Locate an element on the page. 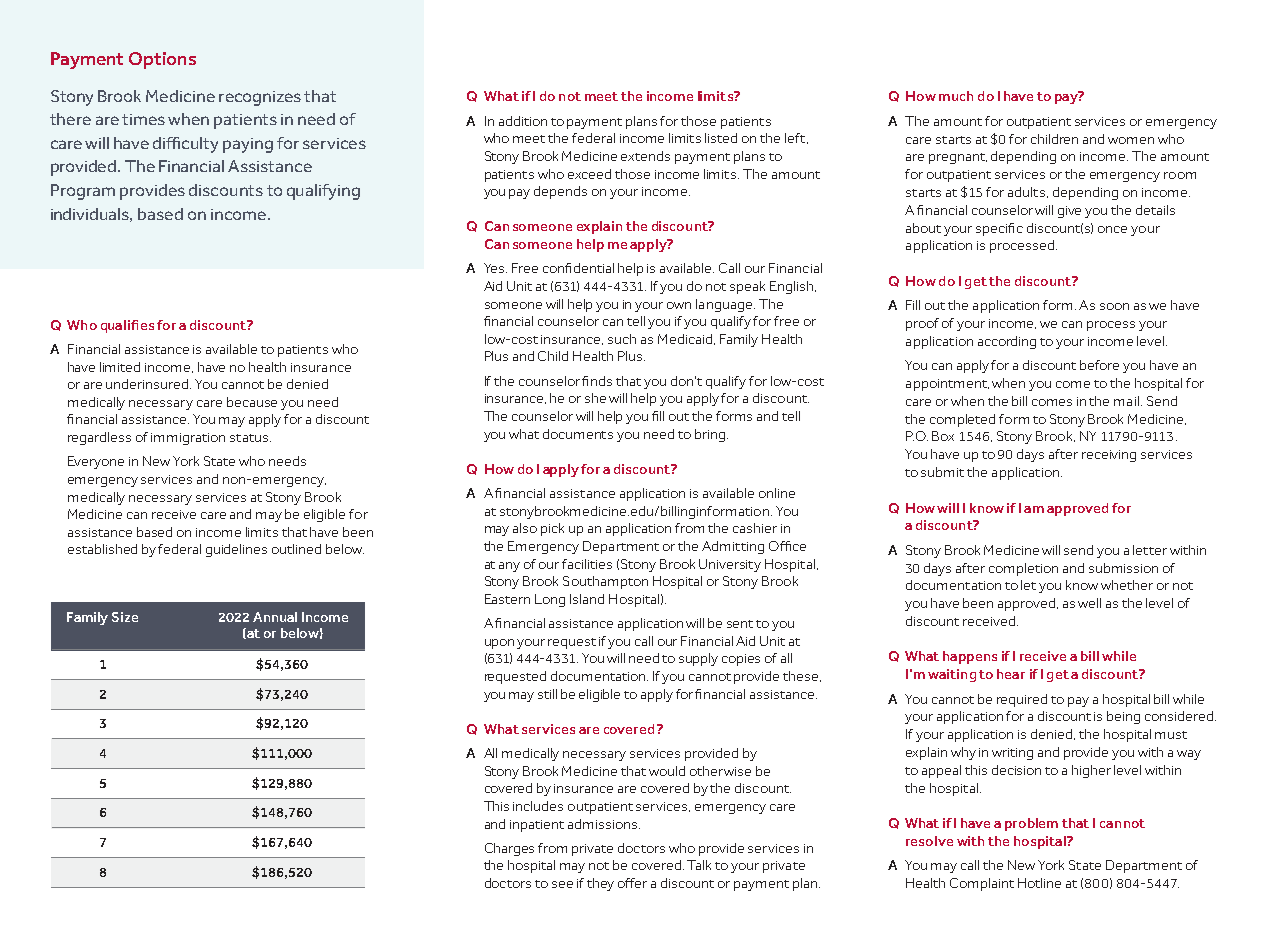 Image resolution: width=1263 pixels, height=952 pixels. Hotline is located at coordinates (1039, 883).
